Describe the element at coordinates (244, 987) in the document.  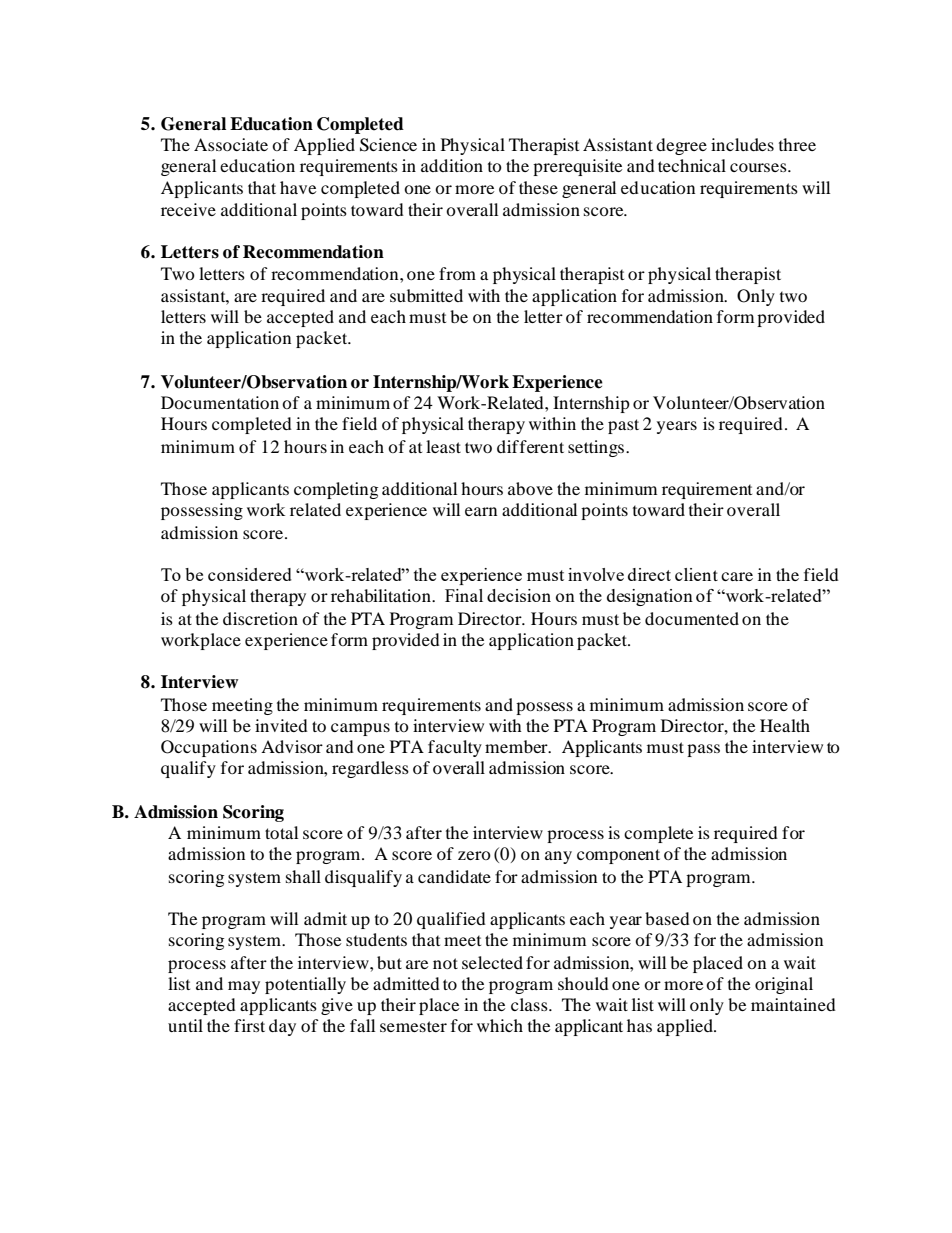
I see `may` at that location.
